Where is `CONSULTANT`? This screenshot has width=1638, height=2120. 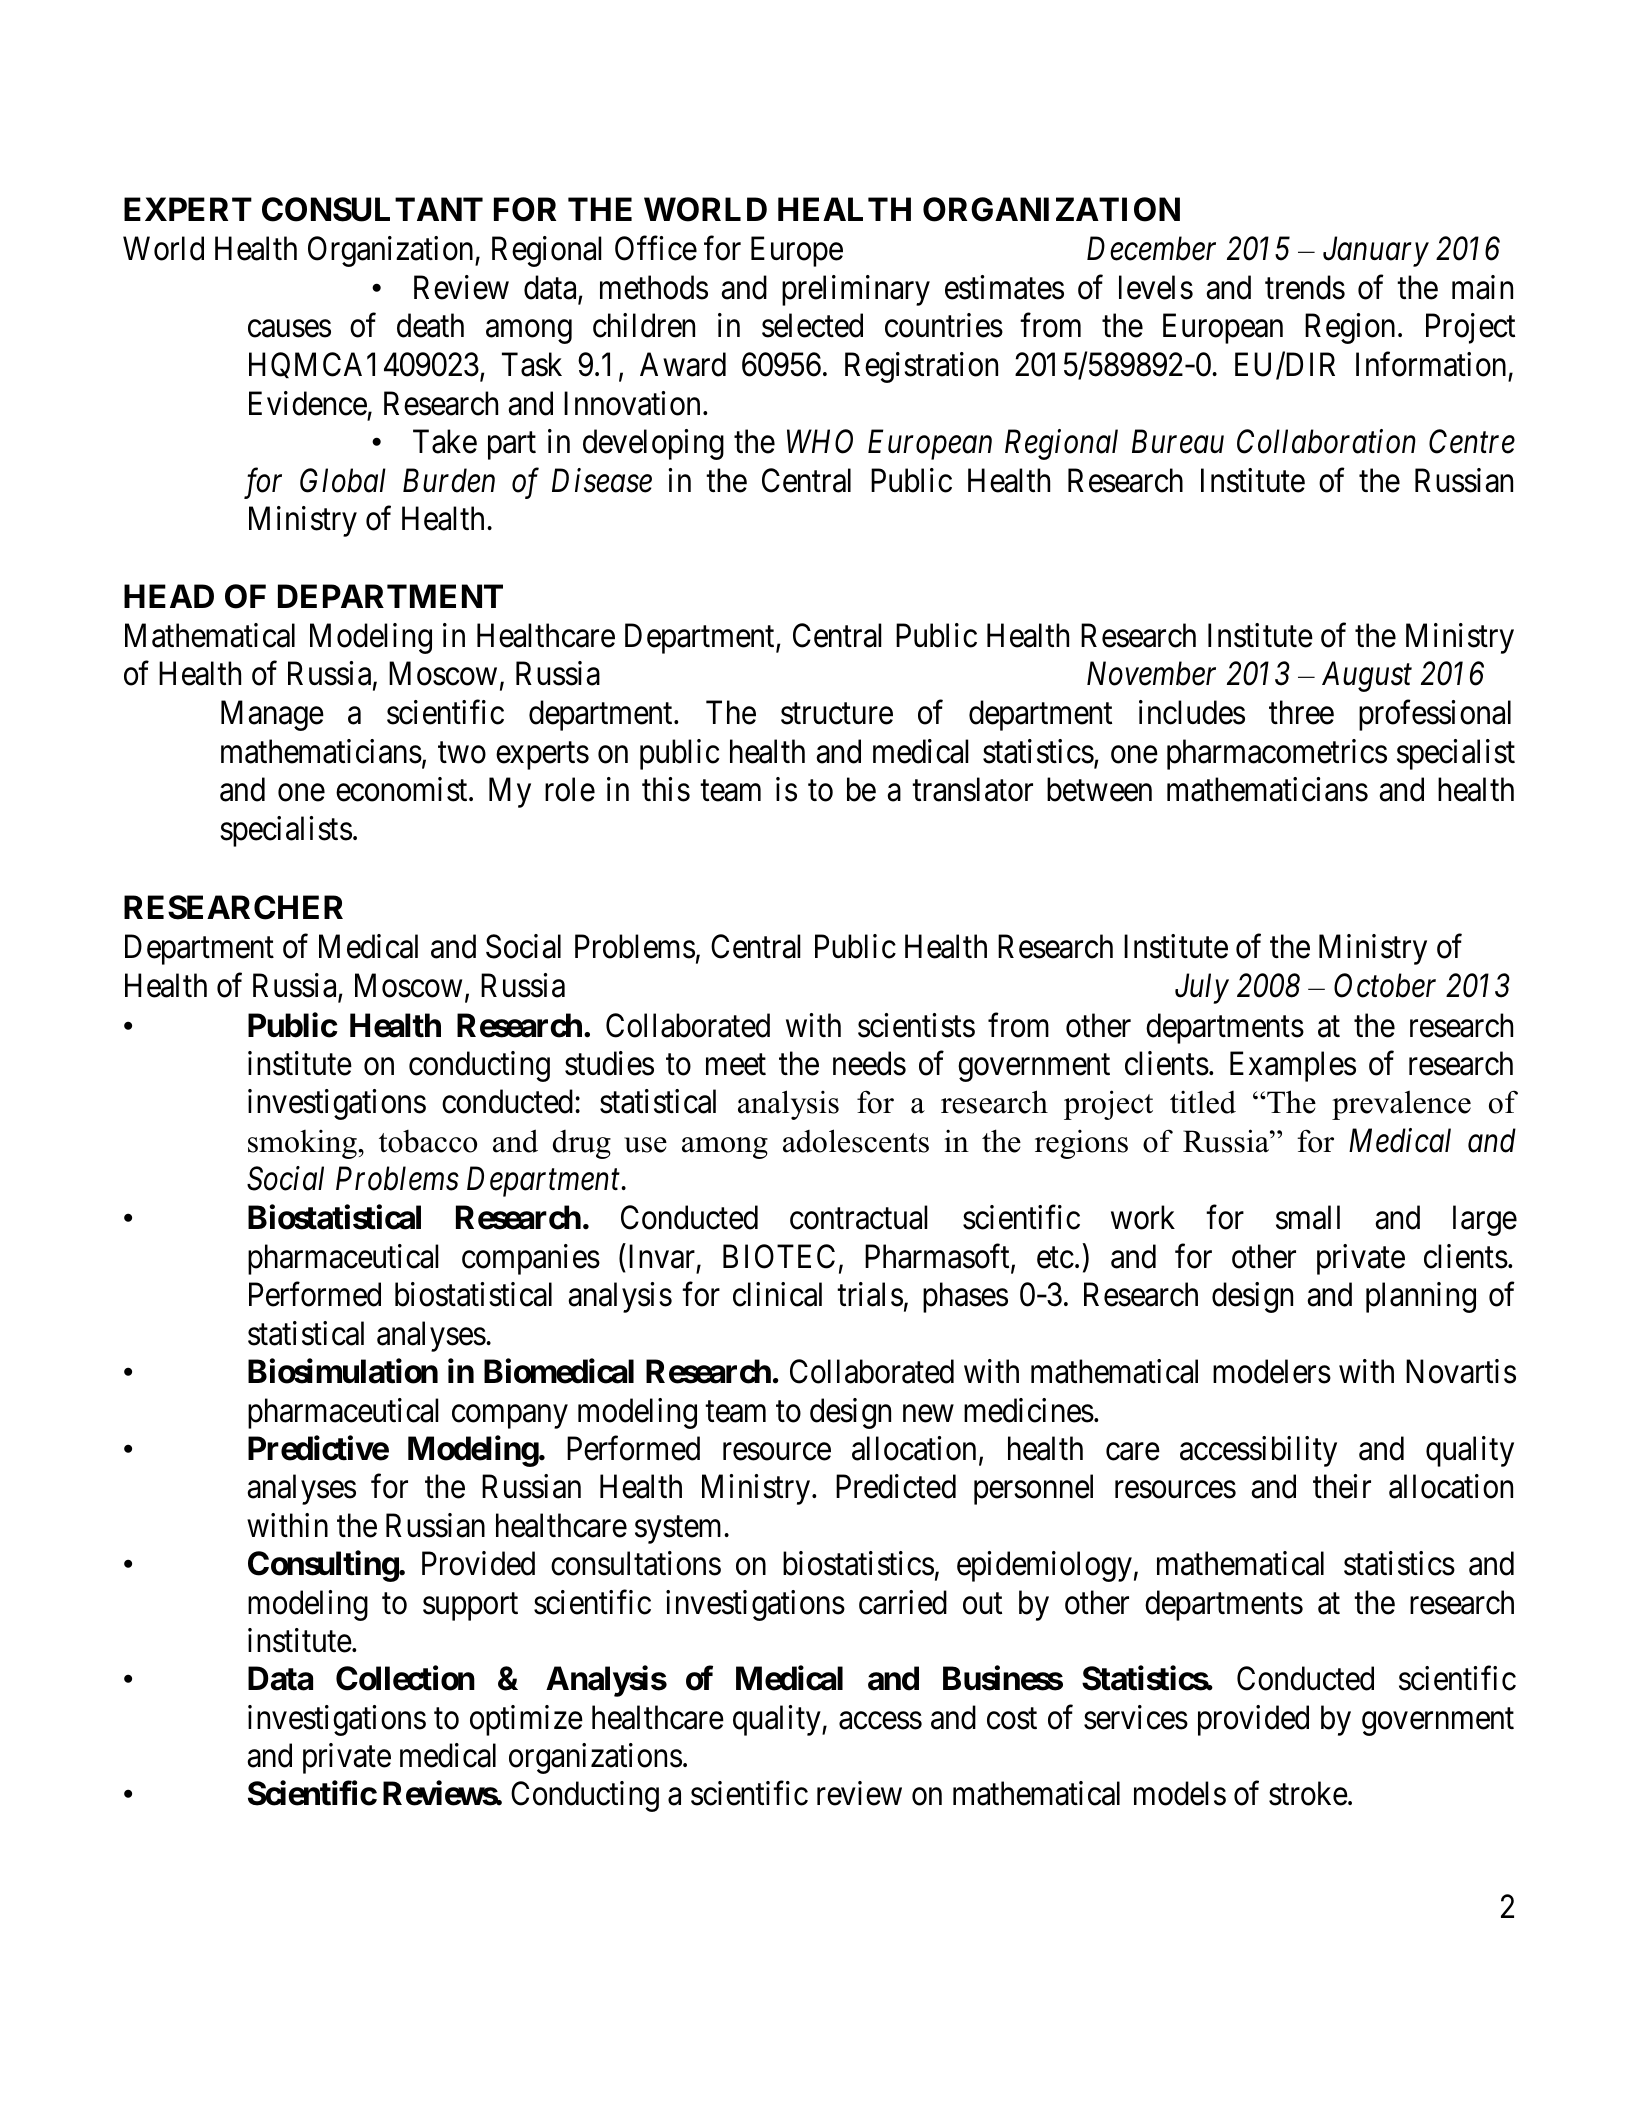
CONSULTANT is located at coordinates (372, 209).
